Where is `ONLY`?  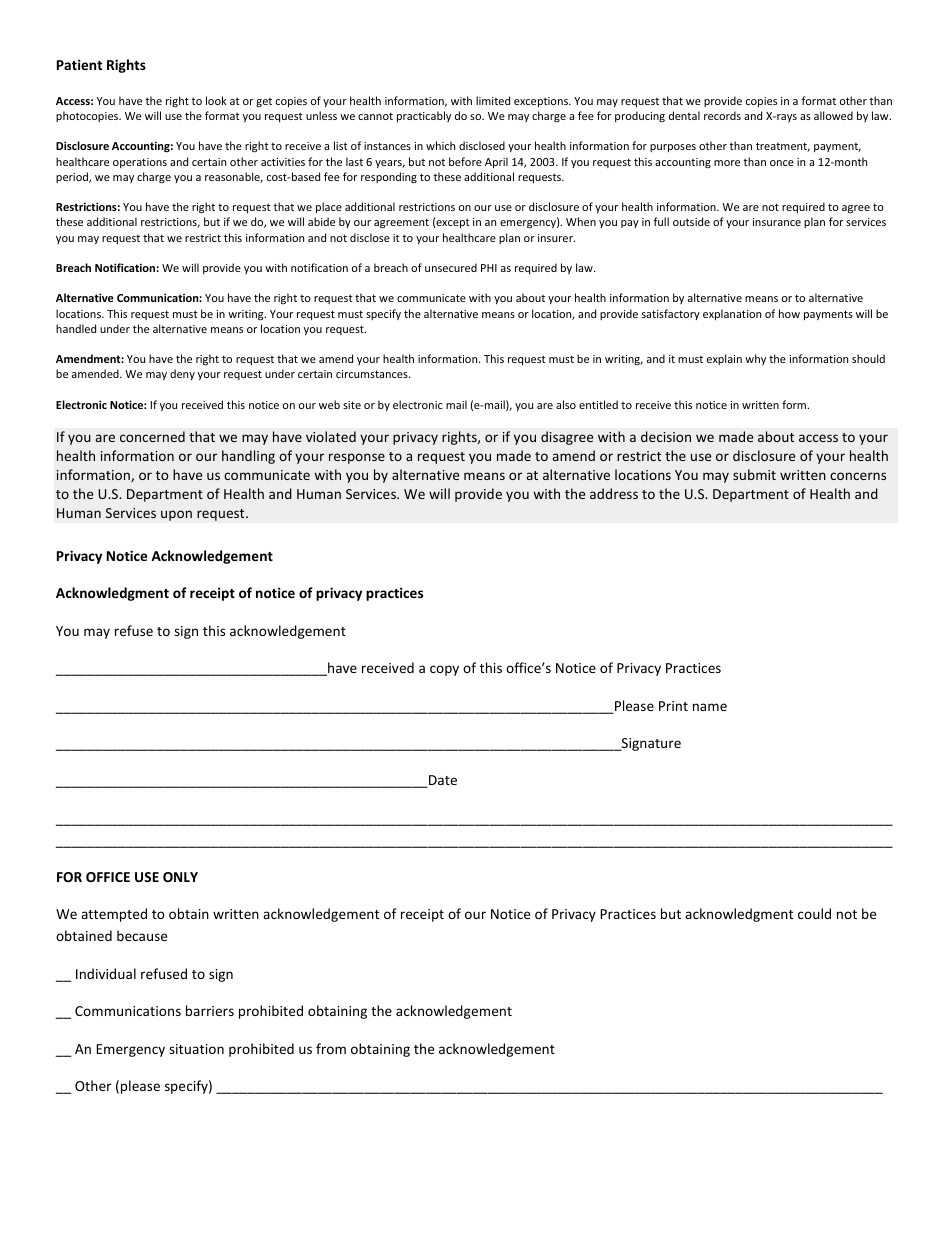 ONLY is located at coordinates (180, 877).
